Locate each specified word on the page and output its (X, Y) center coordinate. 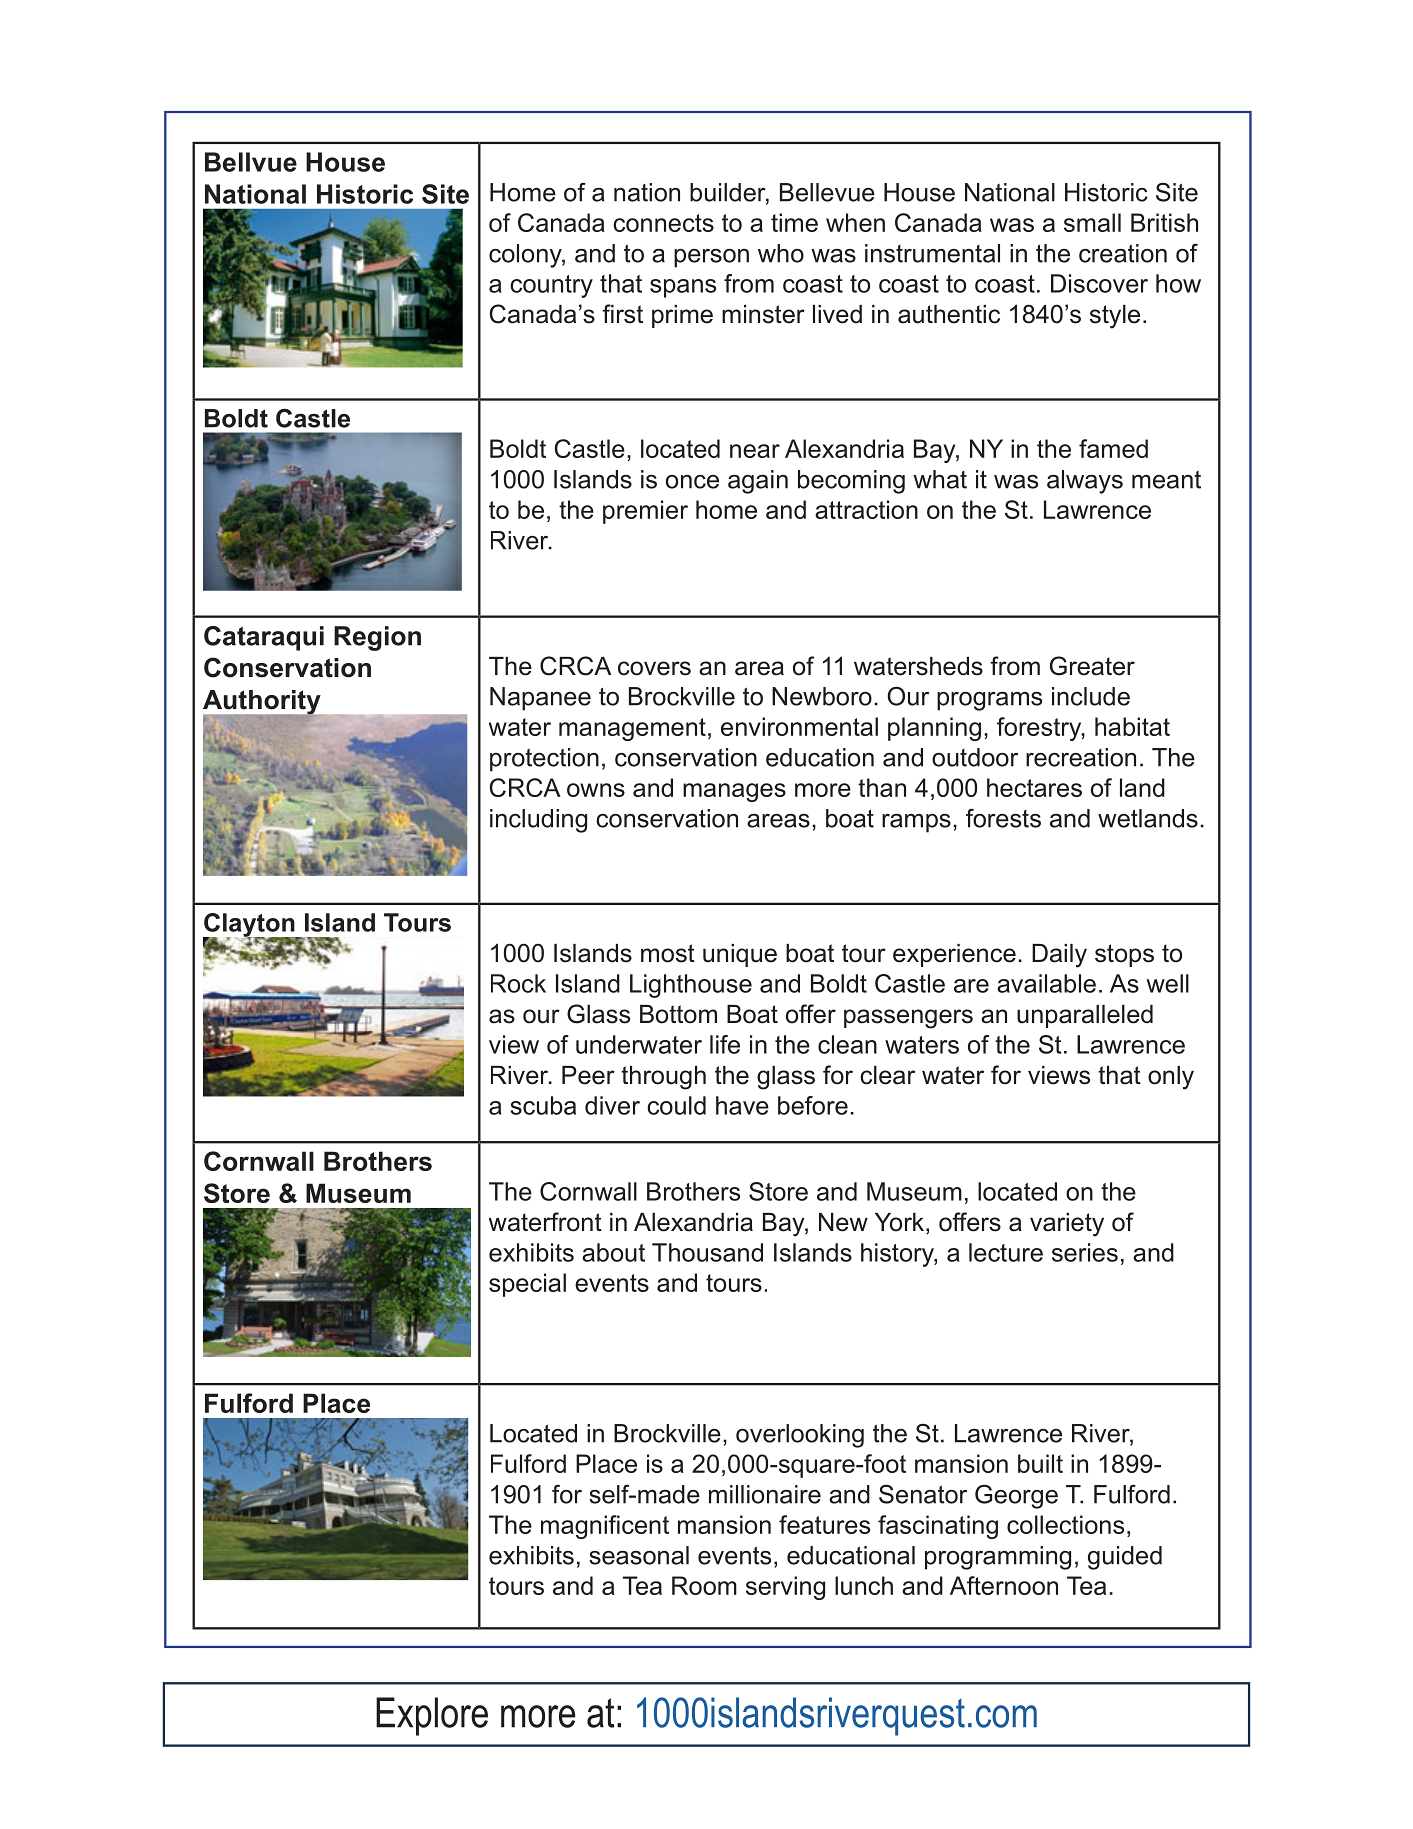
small (1092, 222)
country (551, 286)
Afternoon (1004, 1585)
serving (785, 1588)
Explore (432, 1716)
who (781, 253)
